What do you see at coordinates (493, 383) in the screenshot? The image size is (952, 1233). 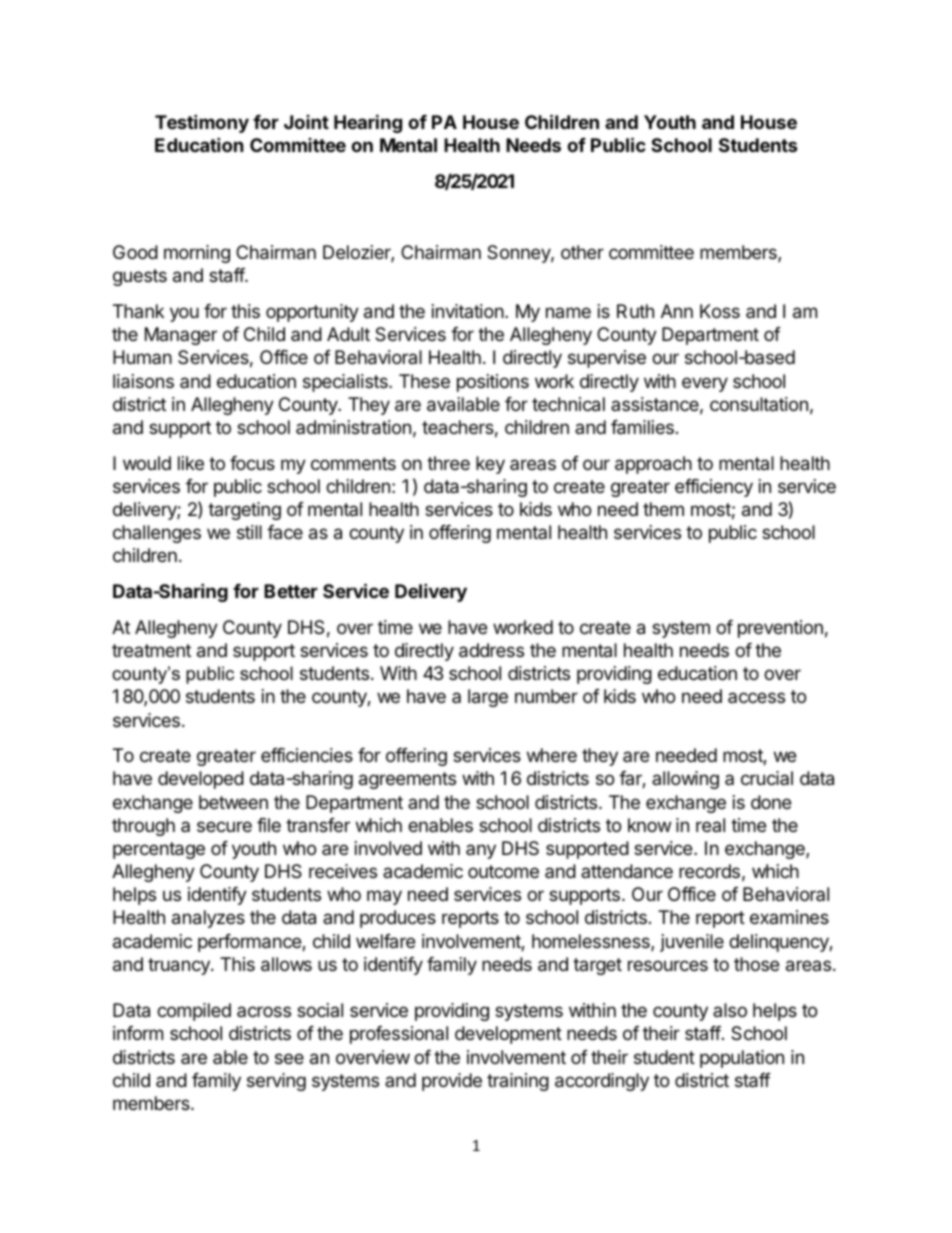 I see `positions` at bounding box center [493, 383].
